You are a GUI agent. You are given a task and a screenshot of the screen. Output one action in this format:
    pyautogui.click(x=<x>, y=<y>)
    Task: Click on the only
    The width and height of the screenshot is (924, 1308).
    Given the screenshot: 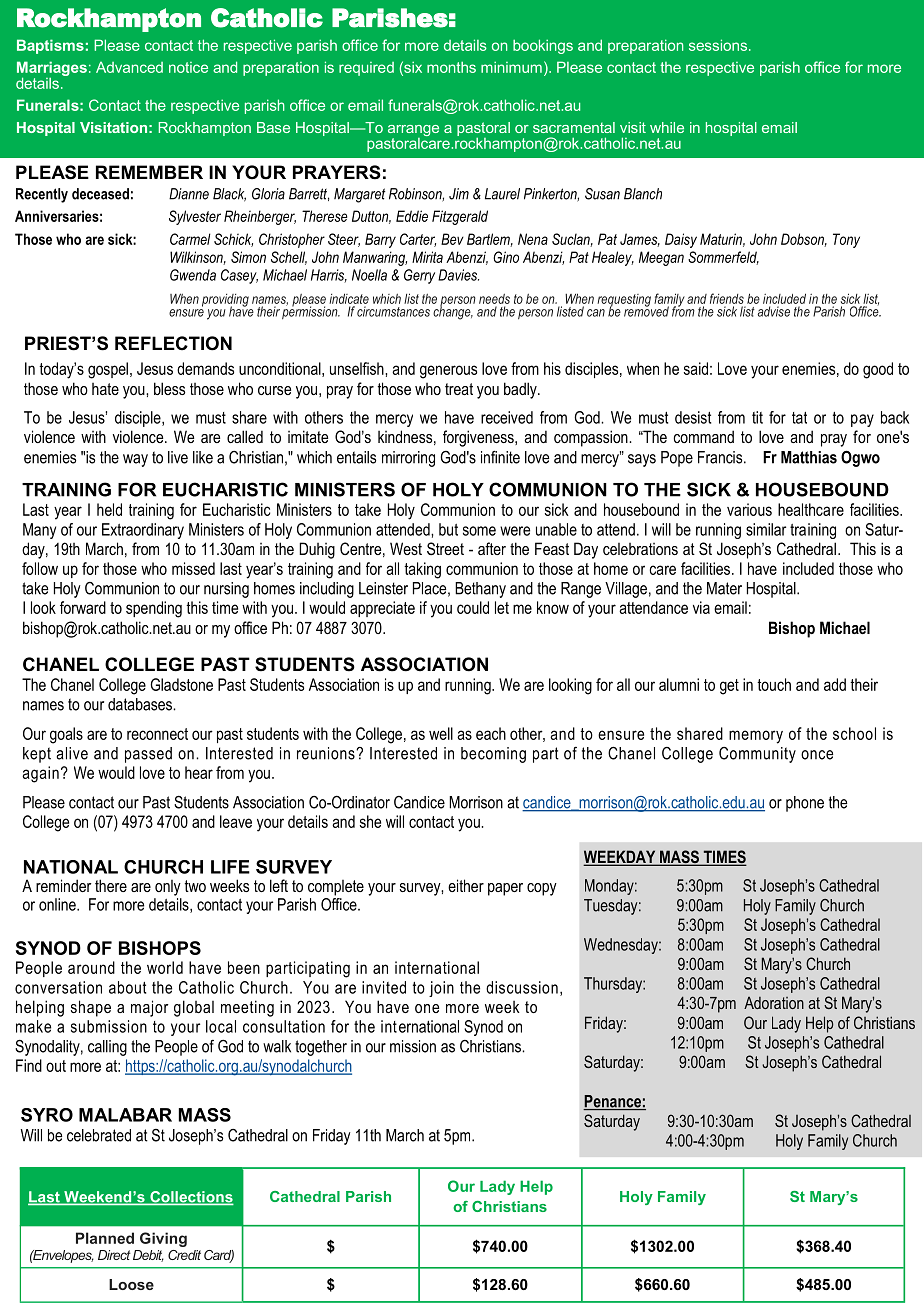 What is the action you would take?
    pyautogui.click(x=168, y=888)
